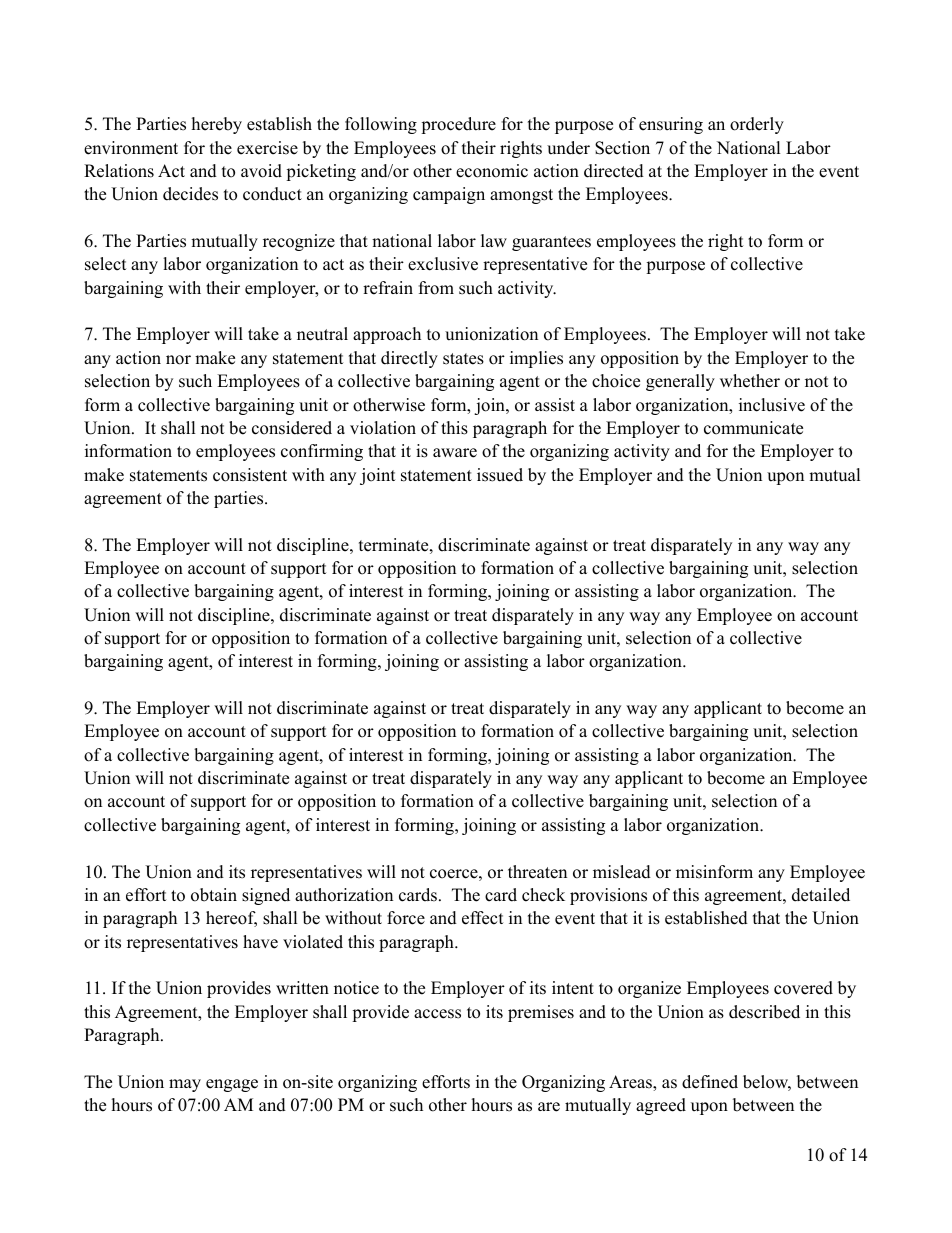 Image resolution: width=952 pixels, height=1233 pixels. I want to click on hereby, so click(217, 125).
